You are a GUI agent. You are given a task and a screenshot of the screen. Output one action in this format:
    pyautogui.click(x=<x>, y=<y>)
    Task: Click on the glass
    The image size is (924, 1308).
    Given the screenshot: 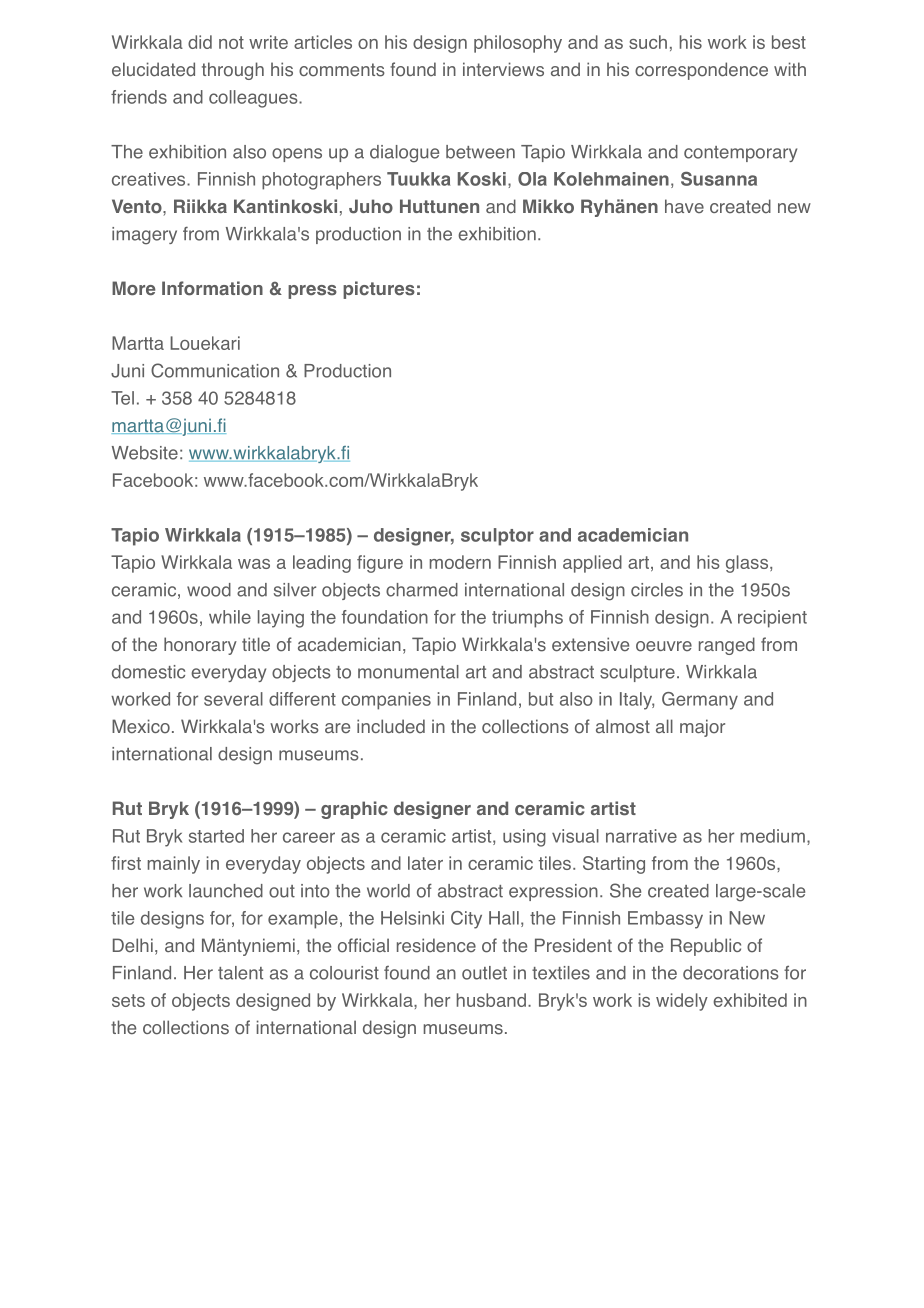 What is the action you would take?
    pyautogui.click(x=748, y=564)
